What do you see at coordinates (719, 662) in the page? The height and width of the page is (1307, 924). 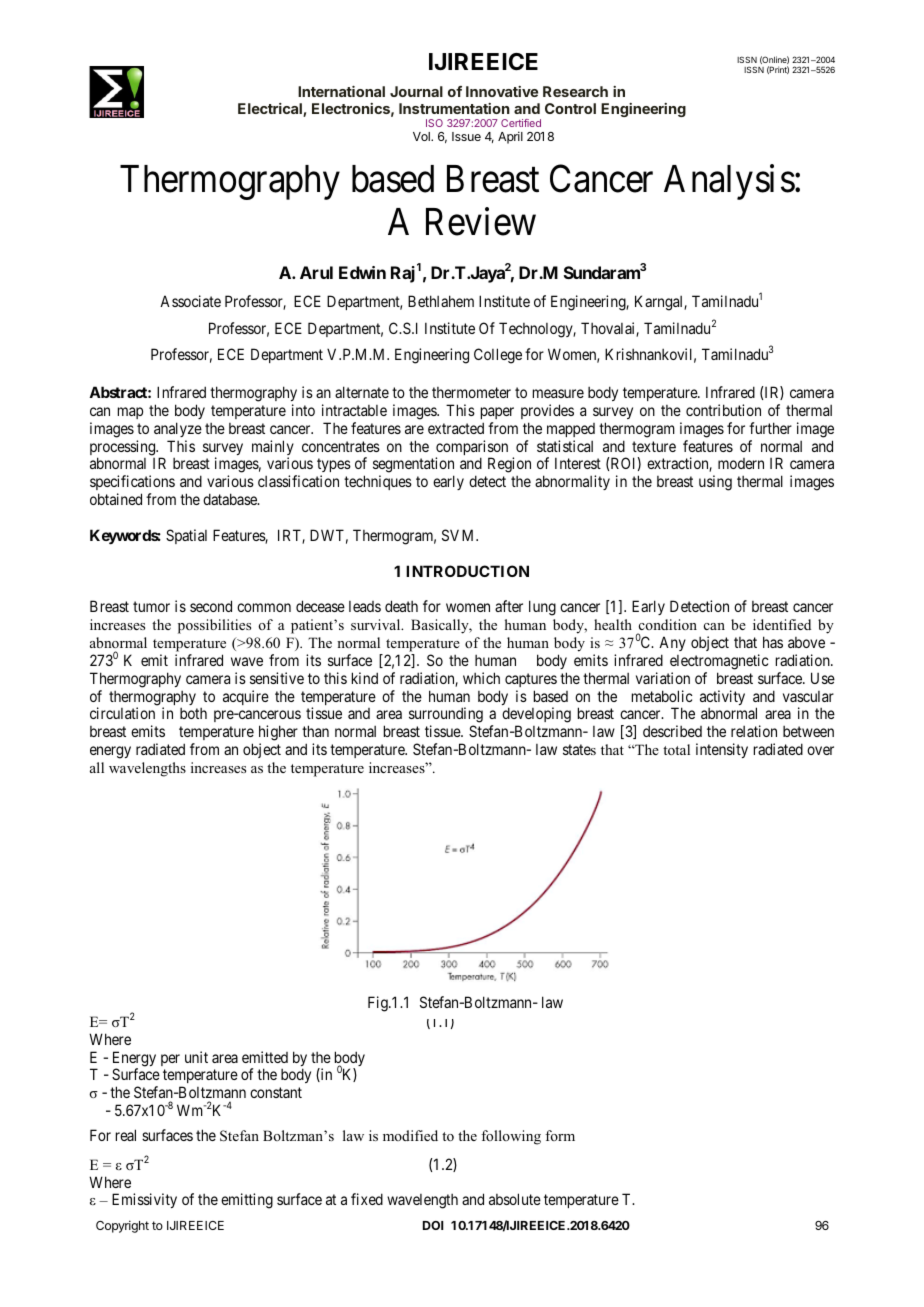 I see `electromagnetic` at bounding box center [719, 662].
